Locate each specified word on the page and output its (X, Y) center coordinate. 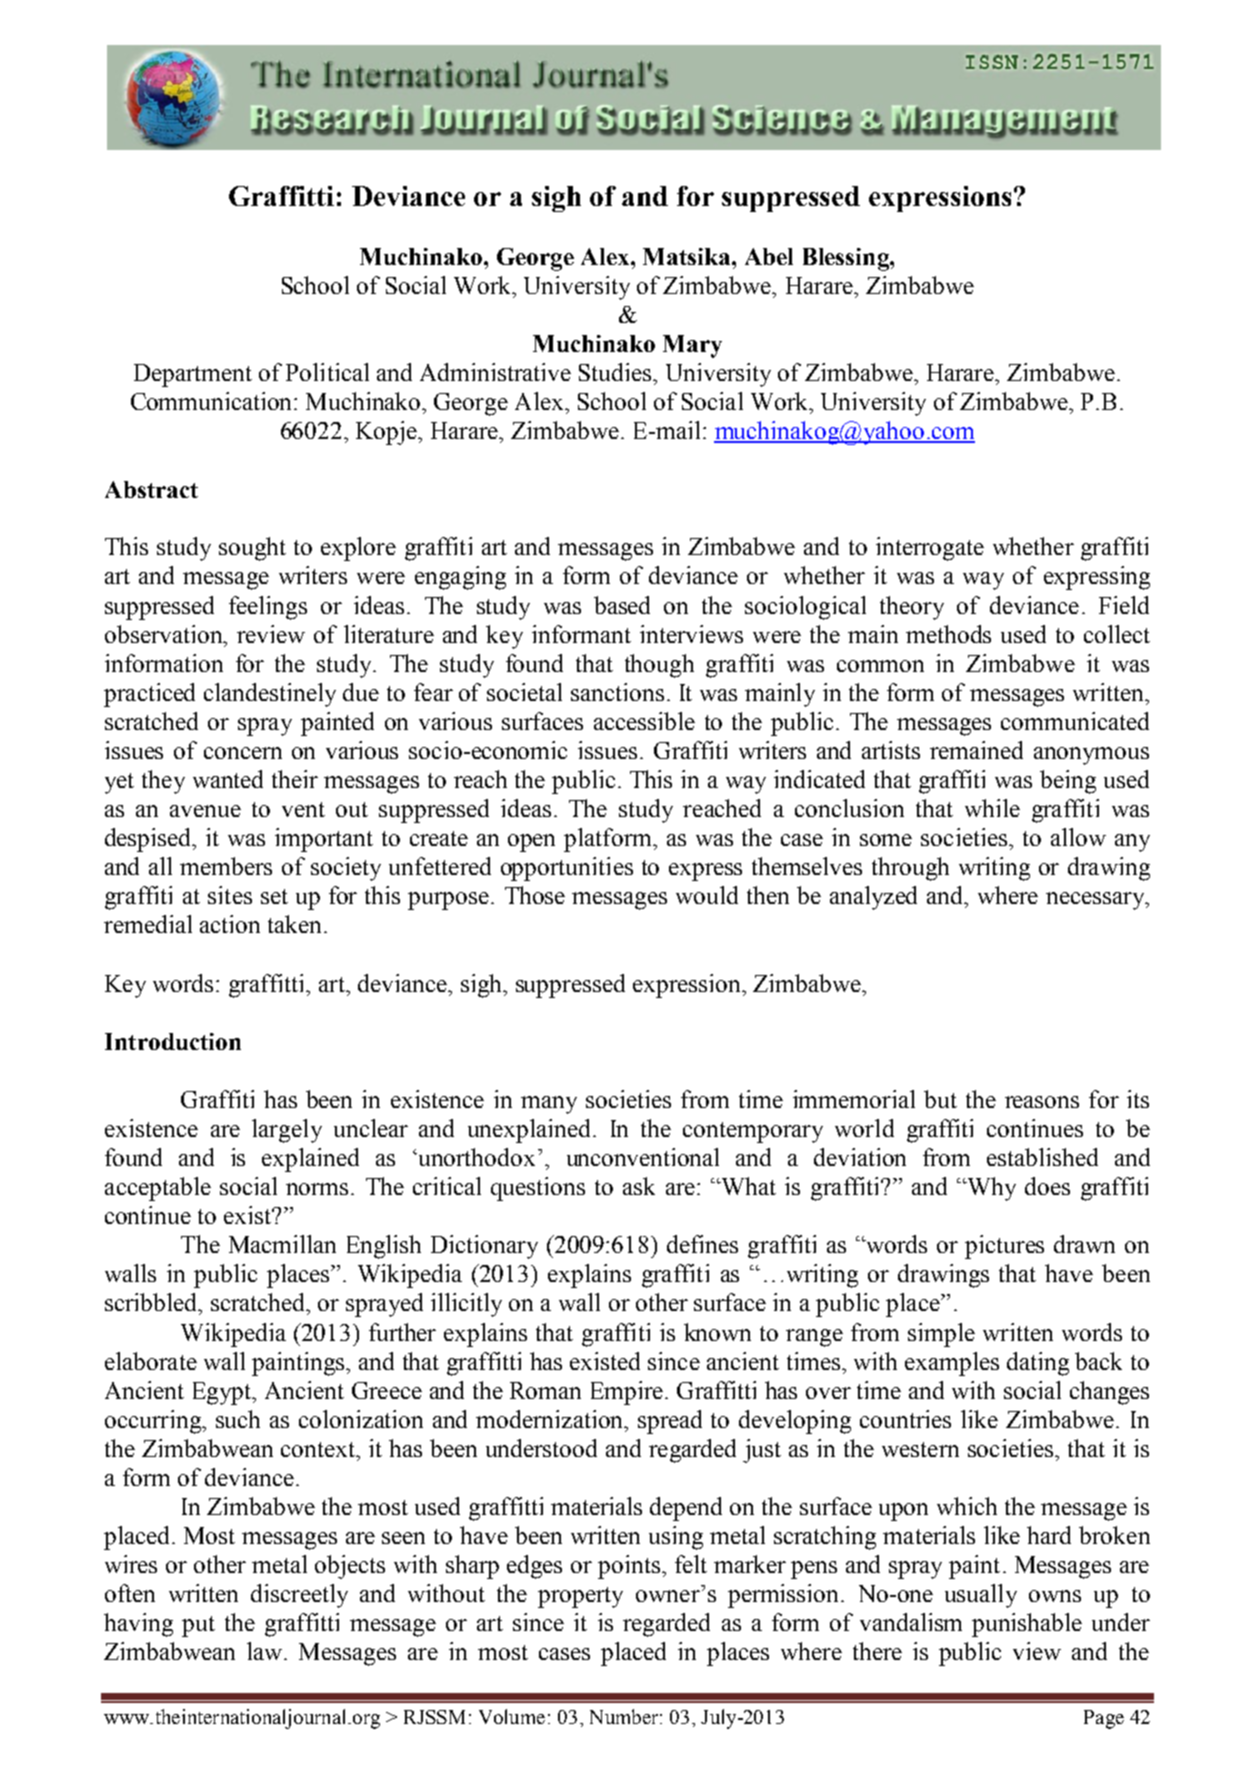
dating (1038, 1364)
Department (193, 375)
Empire (627, 1393)
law (266, 1651)
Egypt (223, 1393)
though (659, 666)
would (707, 895)
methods (948, 634)
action (230, 924)
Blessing (847, 259)
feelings (268, 608)
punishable (1027, 1625)
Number (624, 1716)
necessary (1096, 901)
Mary (692, 346)
